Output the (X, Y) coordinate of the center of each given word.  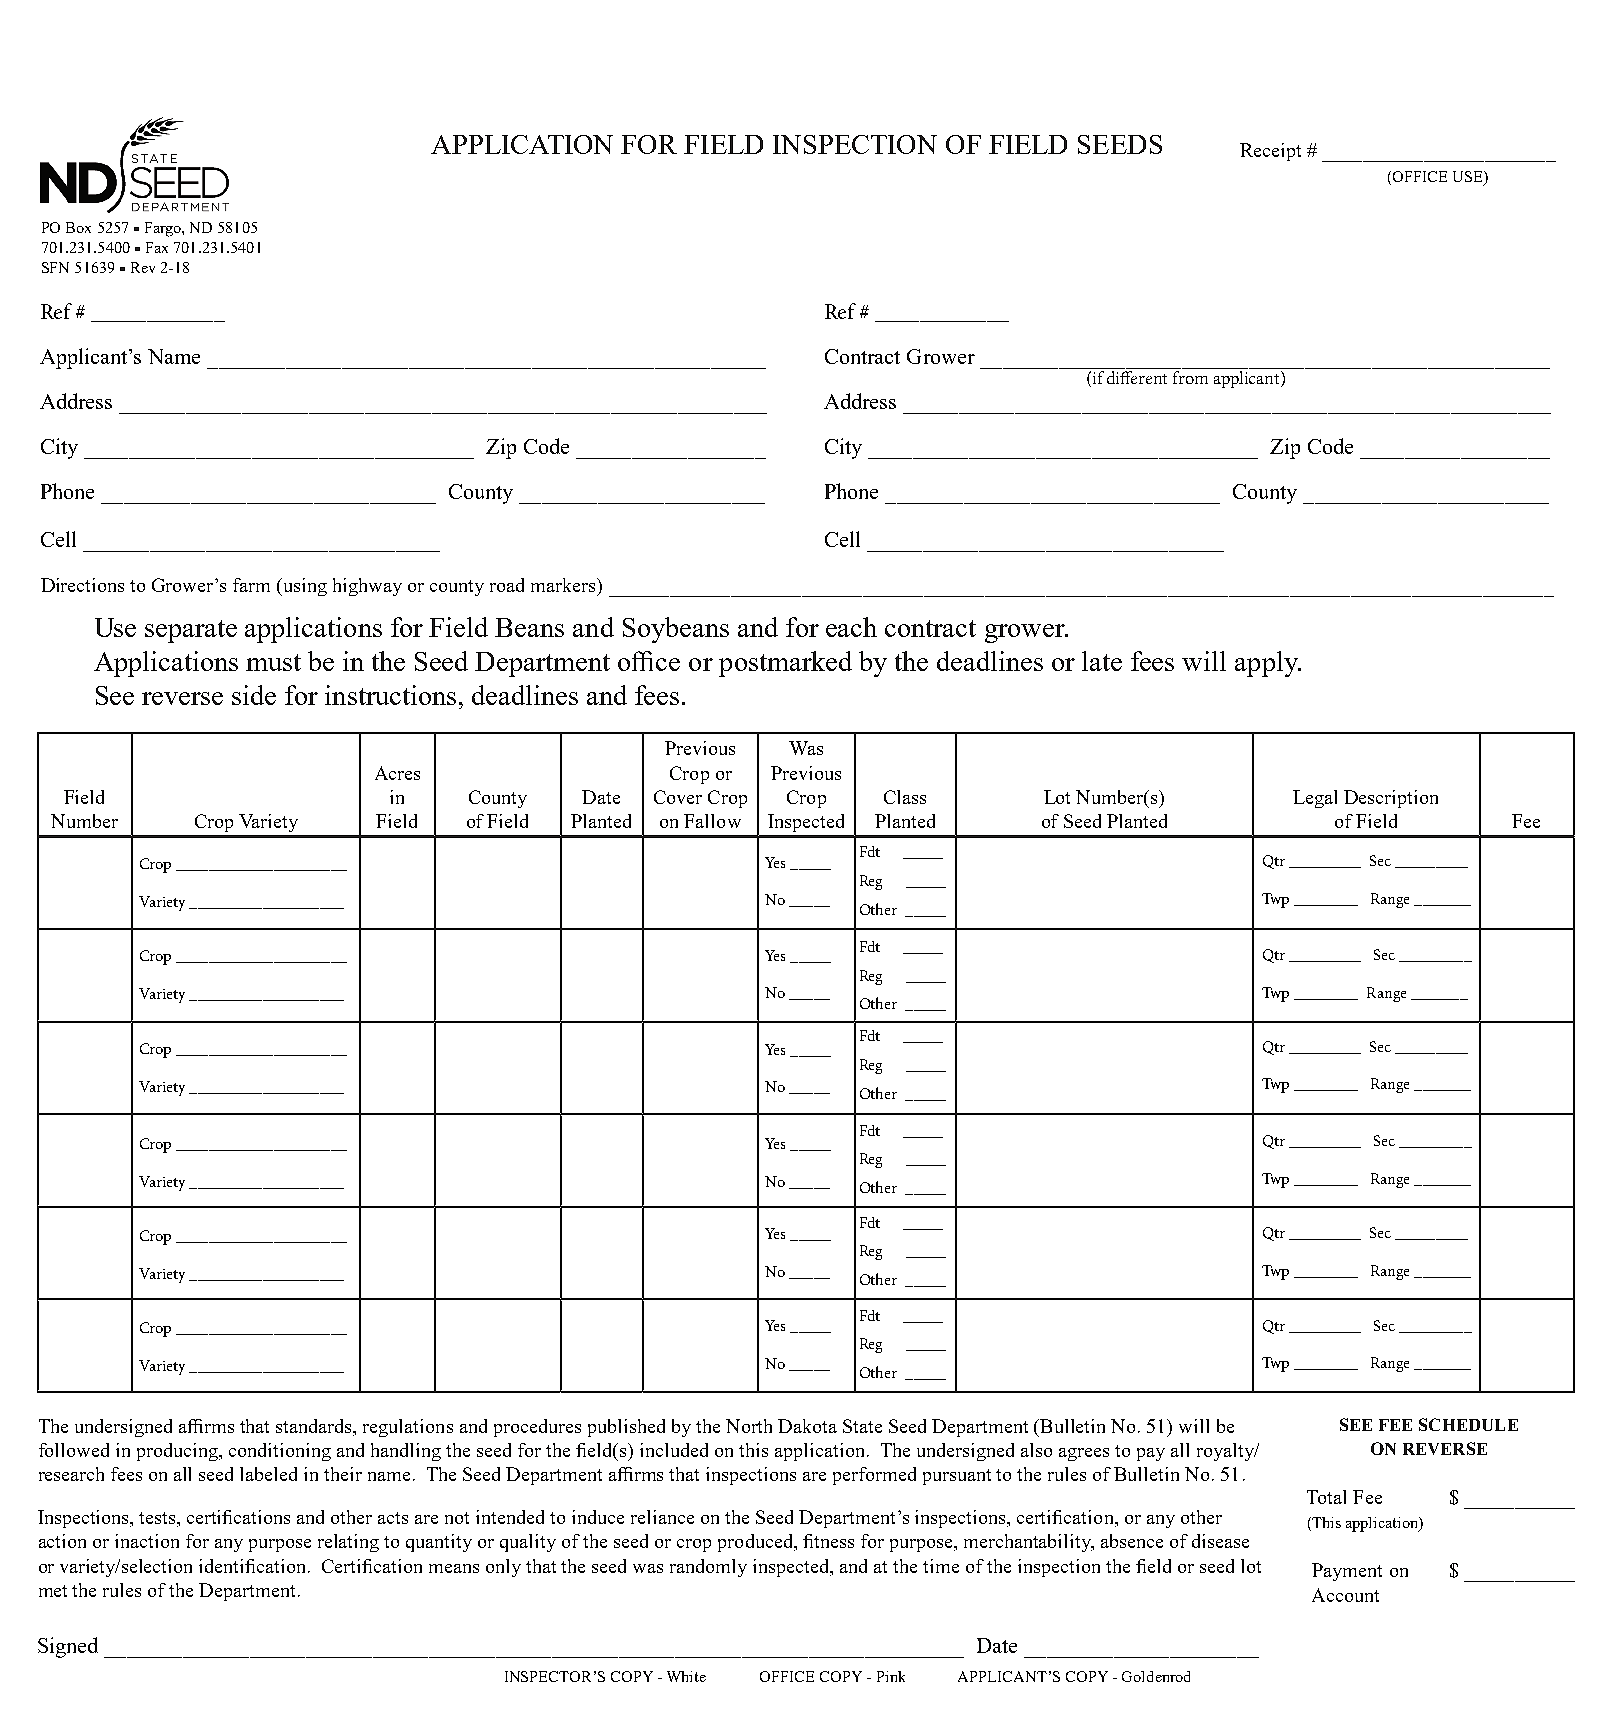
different (1137, 377)
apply (1267, 664)
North (749, 1426)
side (254, 695)
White (686, 1676)
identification (254, 1566)
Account (1345, 1595)
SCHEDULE (1468, 1424)
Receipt (1270, 152)
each (851, 627)
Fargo (164, 229)
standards (315, 1426)
